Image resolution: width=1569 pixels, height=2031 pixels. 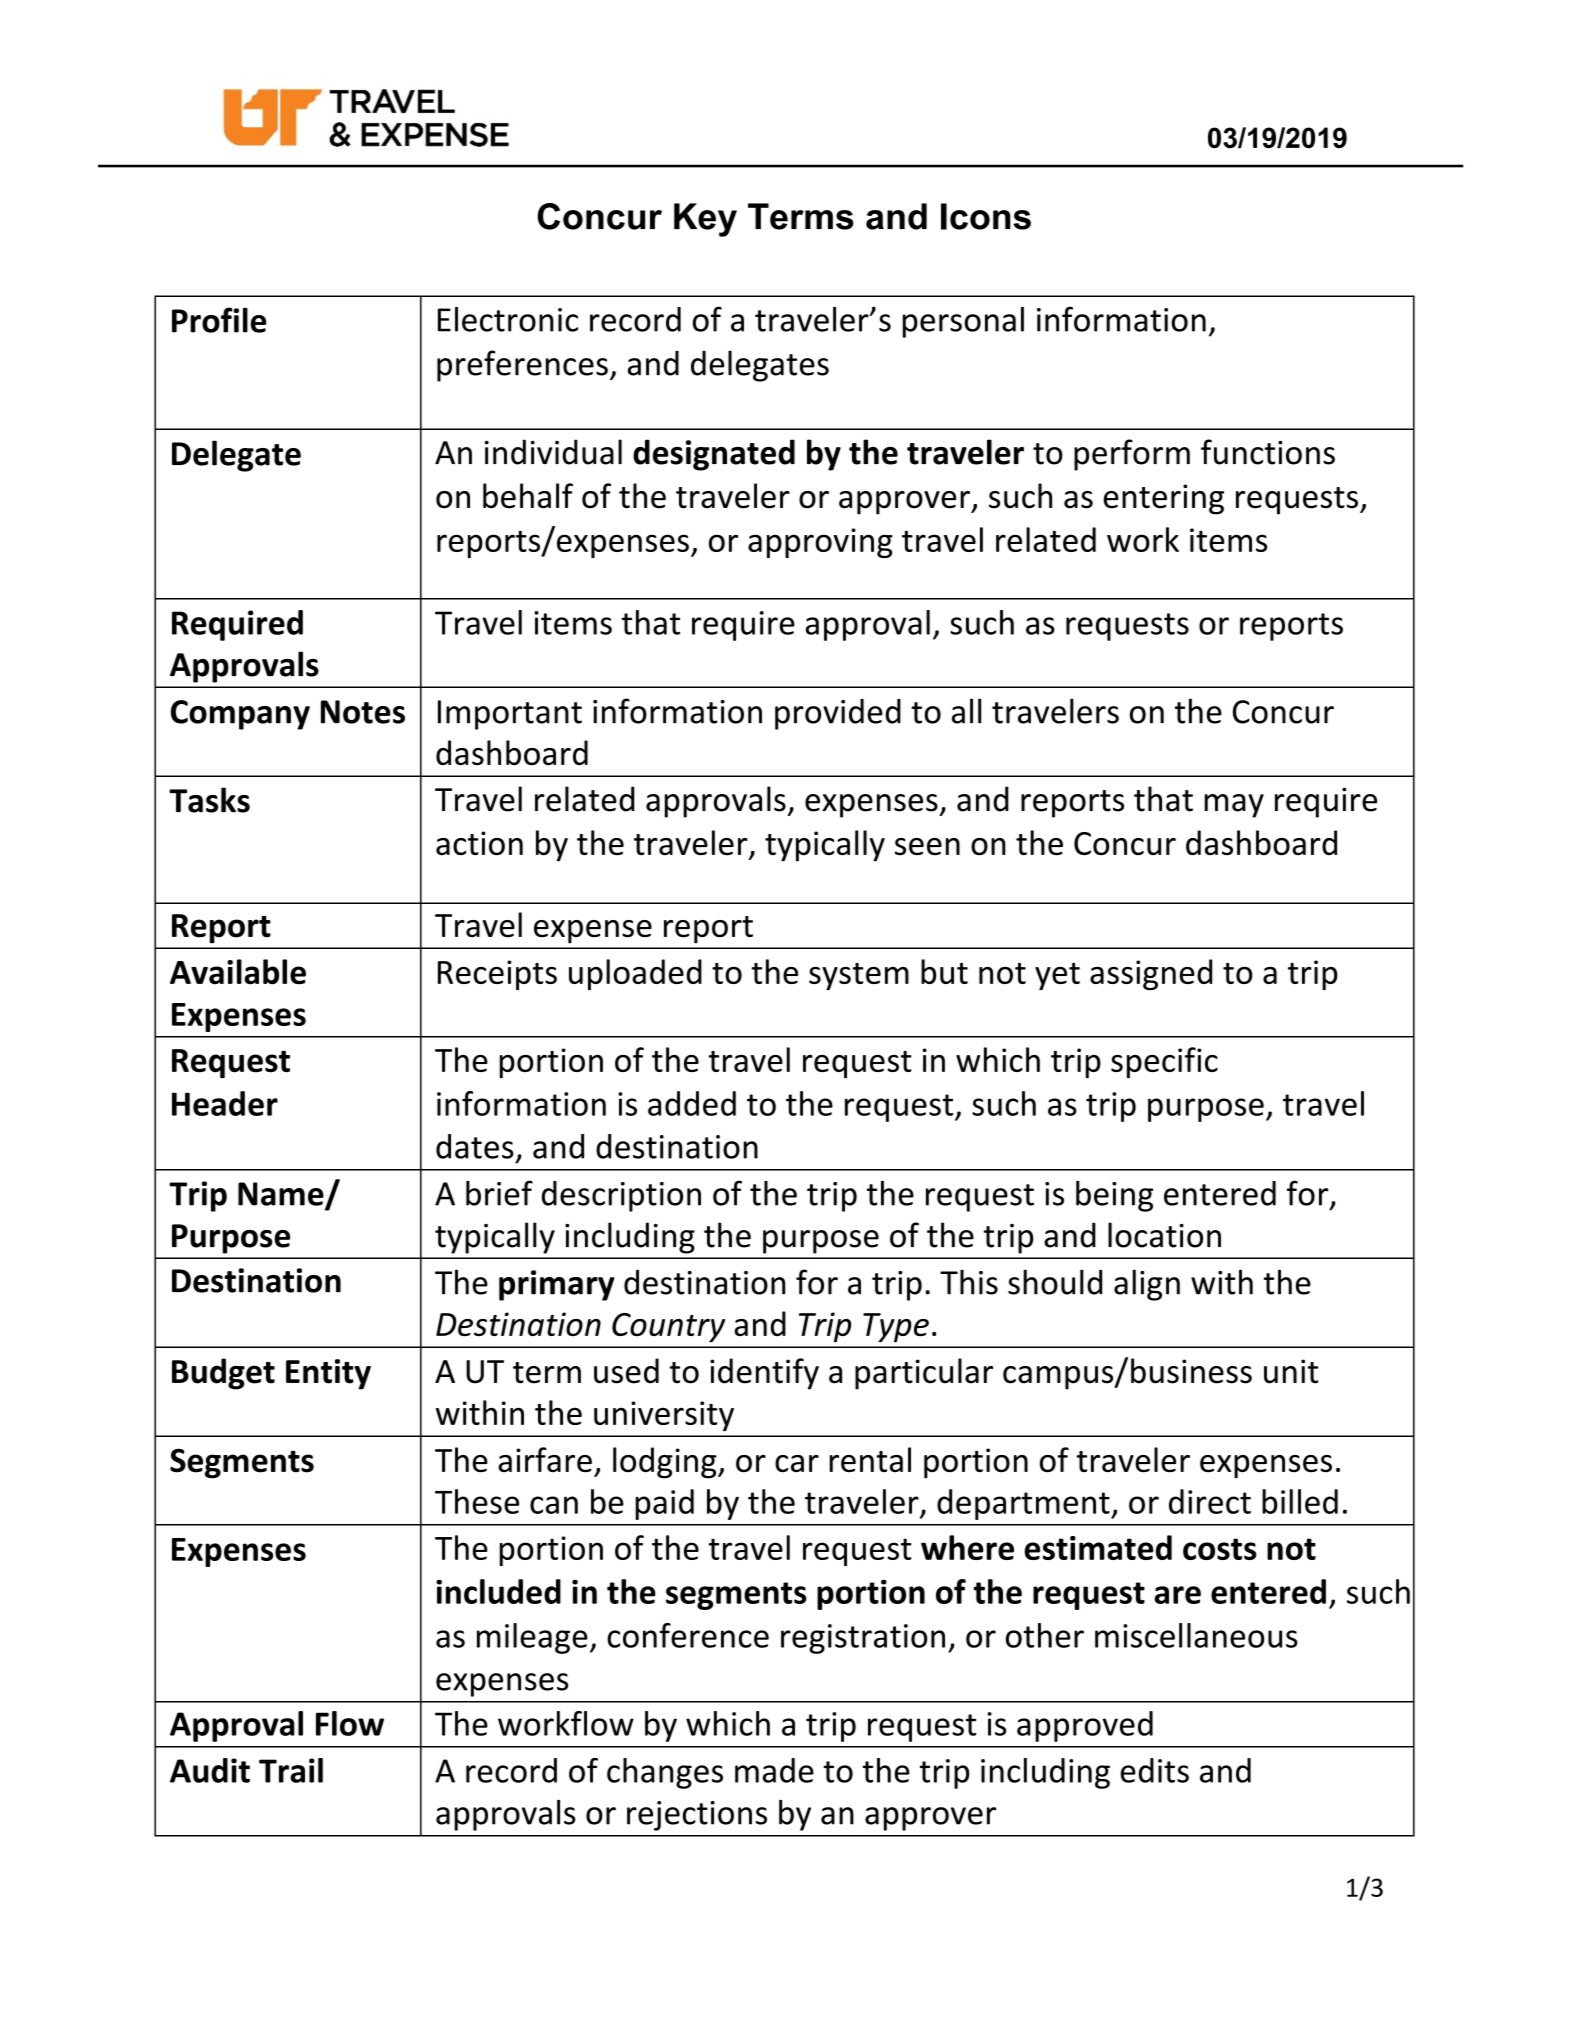 What do you see at coordinates (1151, 974) in the screenshot?
I see `assigned` at bounding box center [1151, 974].
